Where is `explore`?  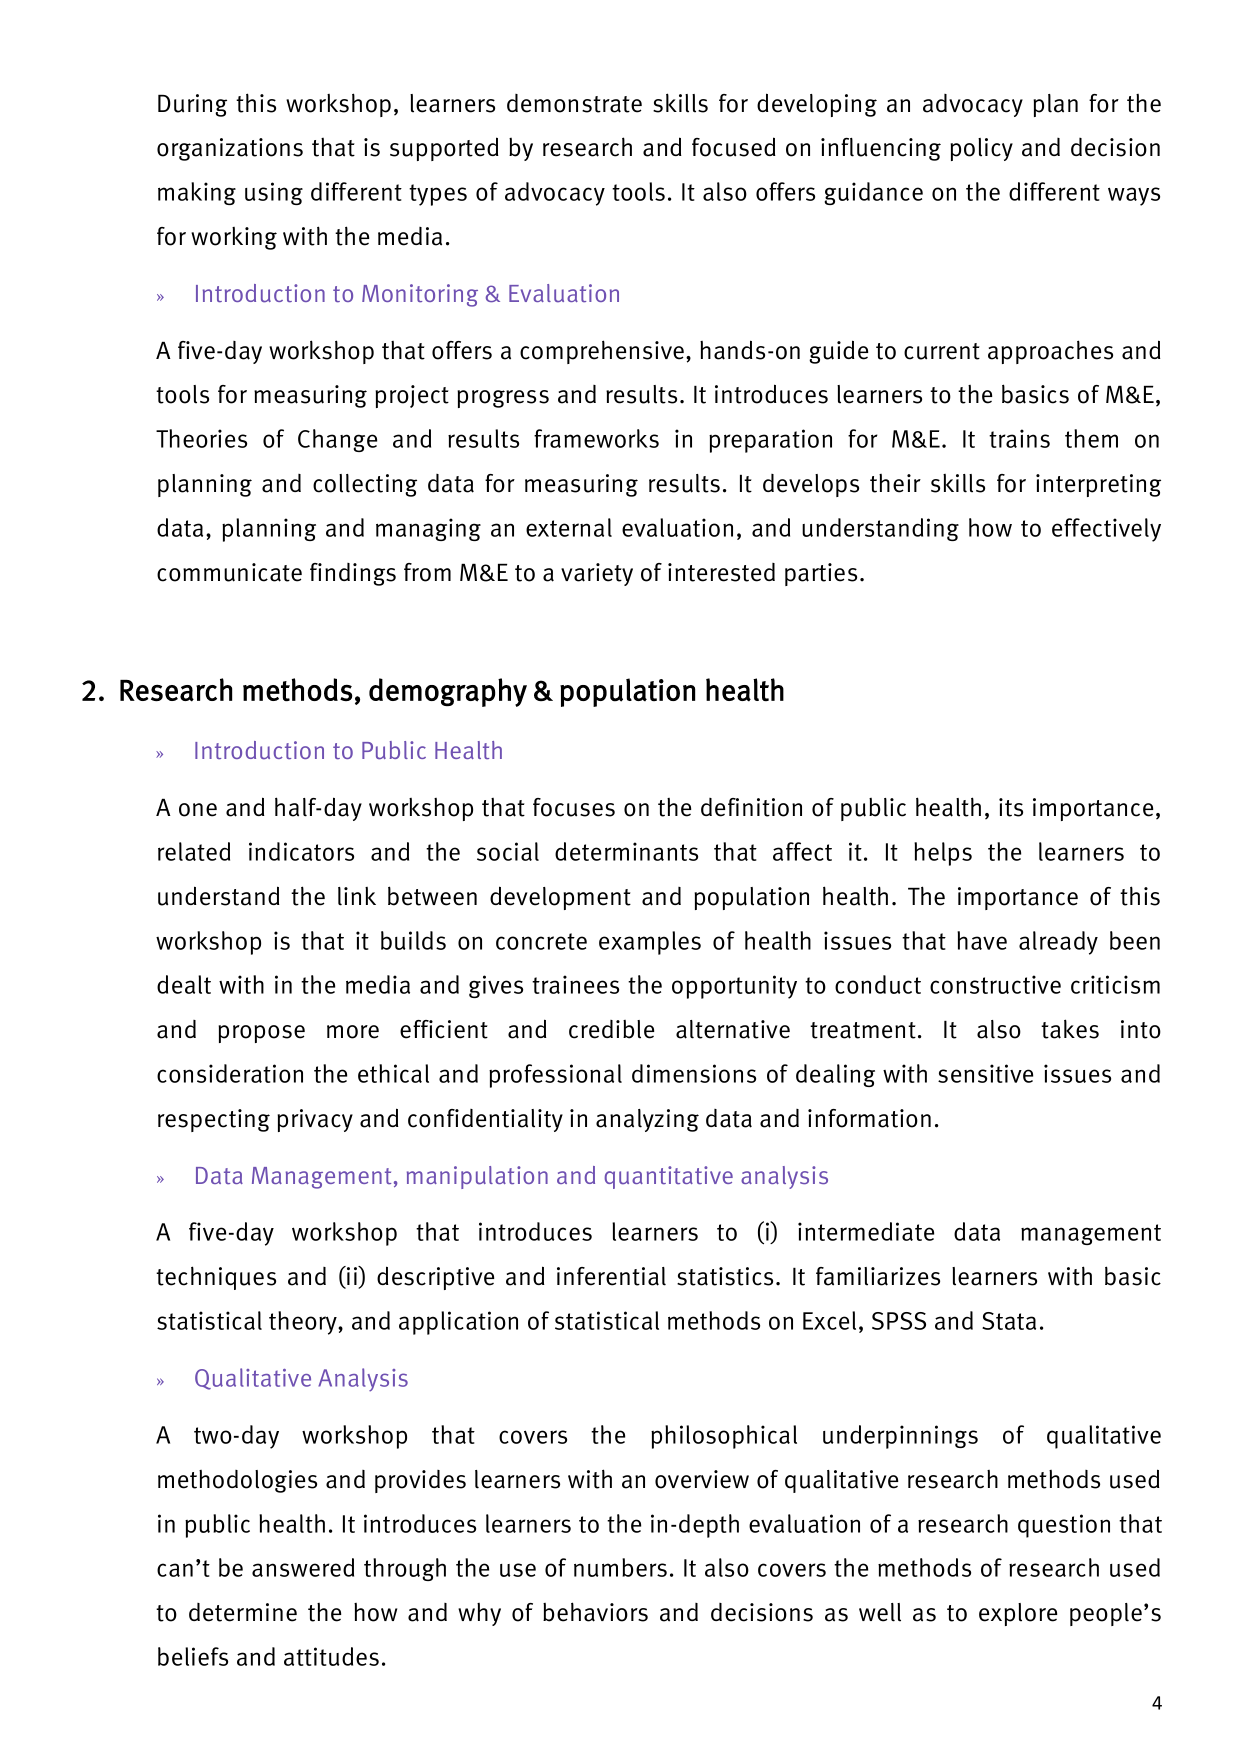
explore is located at coordinates (1018, 1614).
